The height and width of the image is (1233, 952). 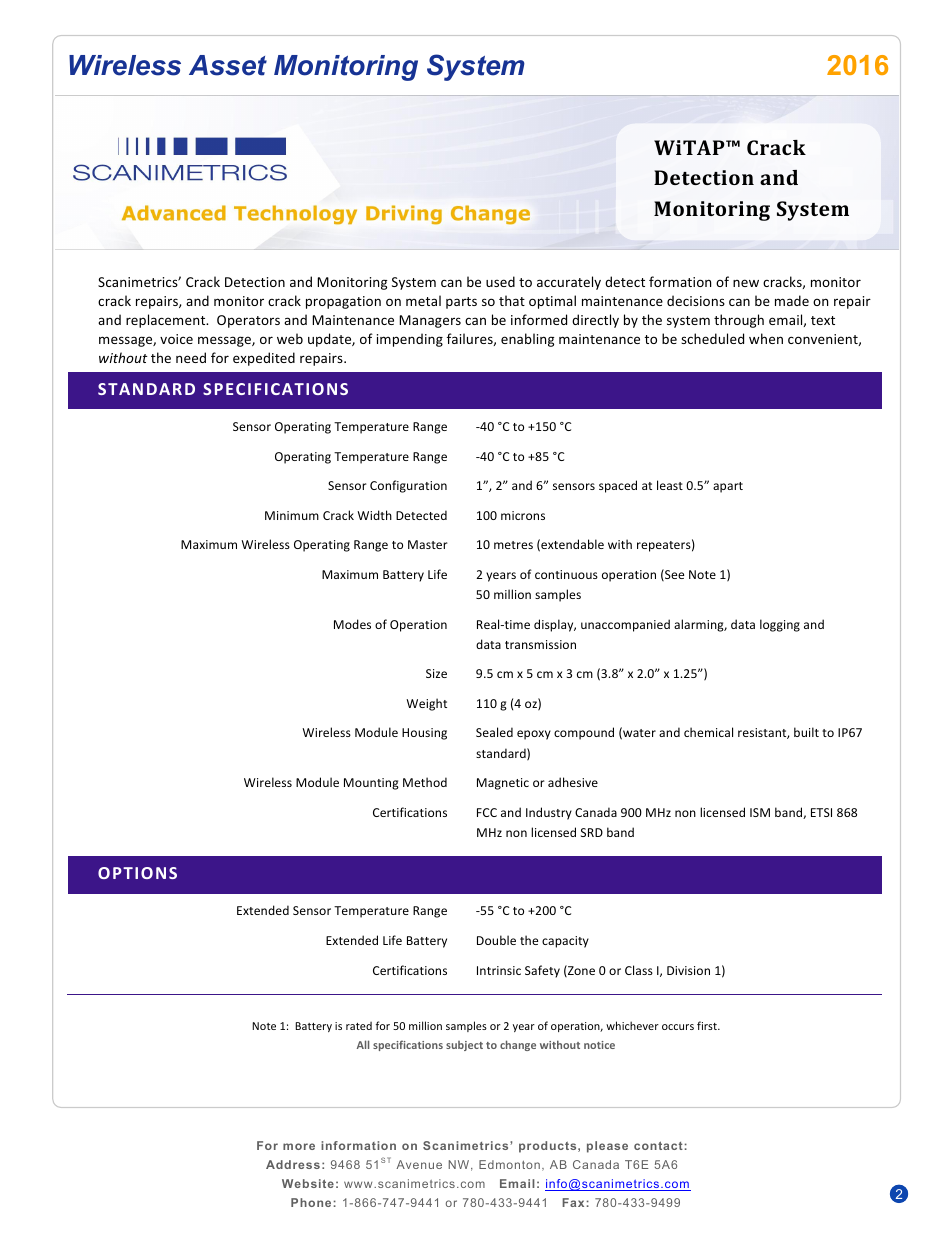 I want to click on Address, so click(x=293, y=1164).
